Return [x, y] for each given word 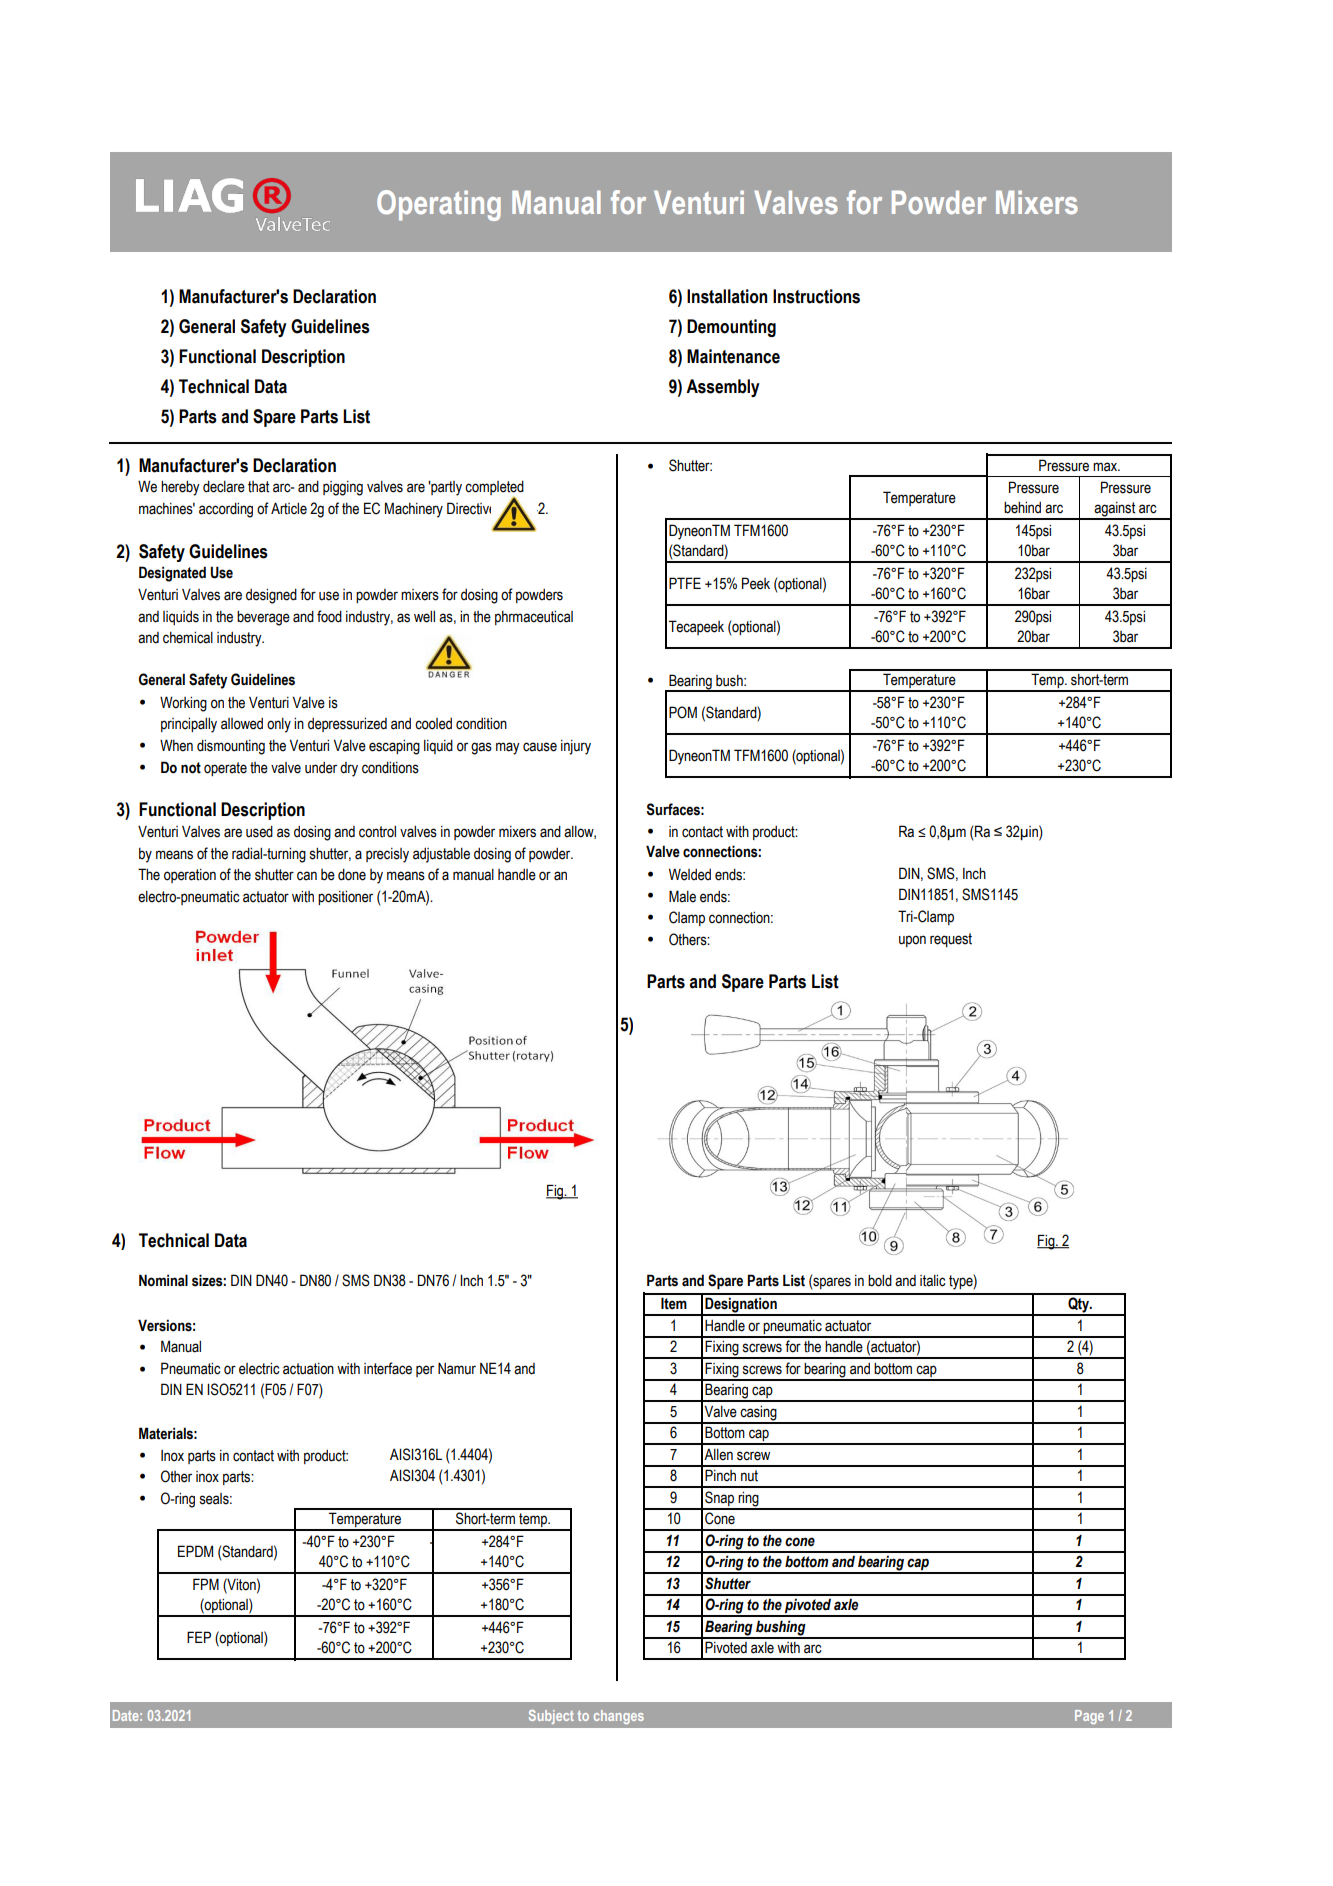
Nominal [163, 1280]
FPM [206, 1584]
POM [683, 712]
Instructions [816, 296]
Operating [439, 205]
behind [1022, 508]
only [279, 725]
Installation [727, 296]
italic [933, 1281]
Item [674, 1303]
